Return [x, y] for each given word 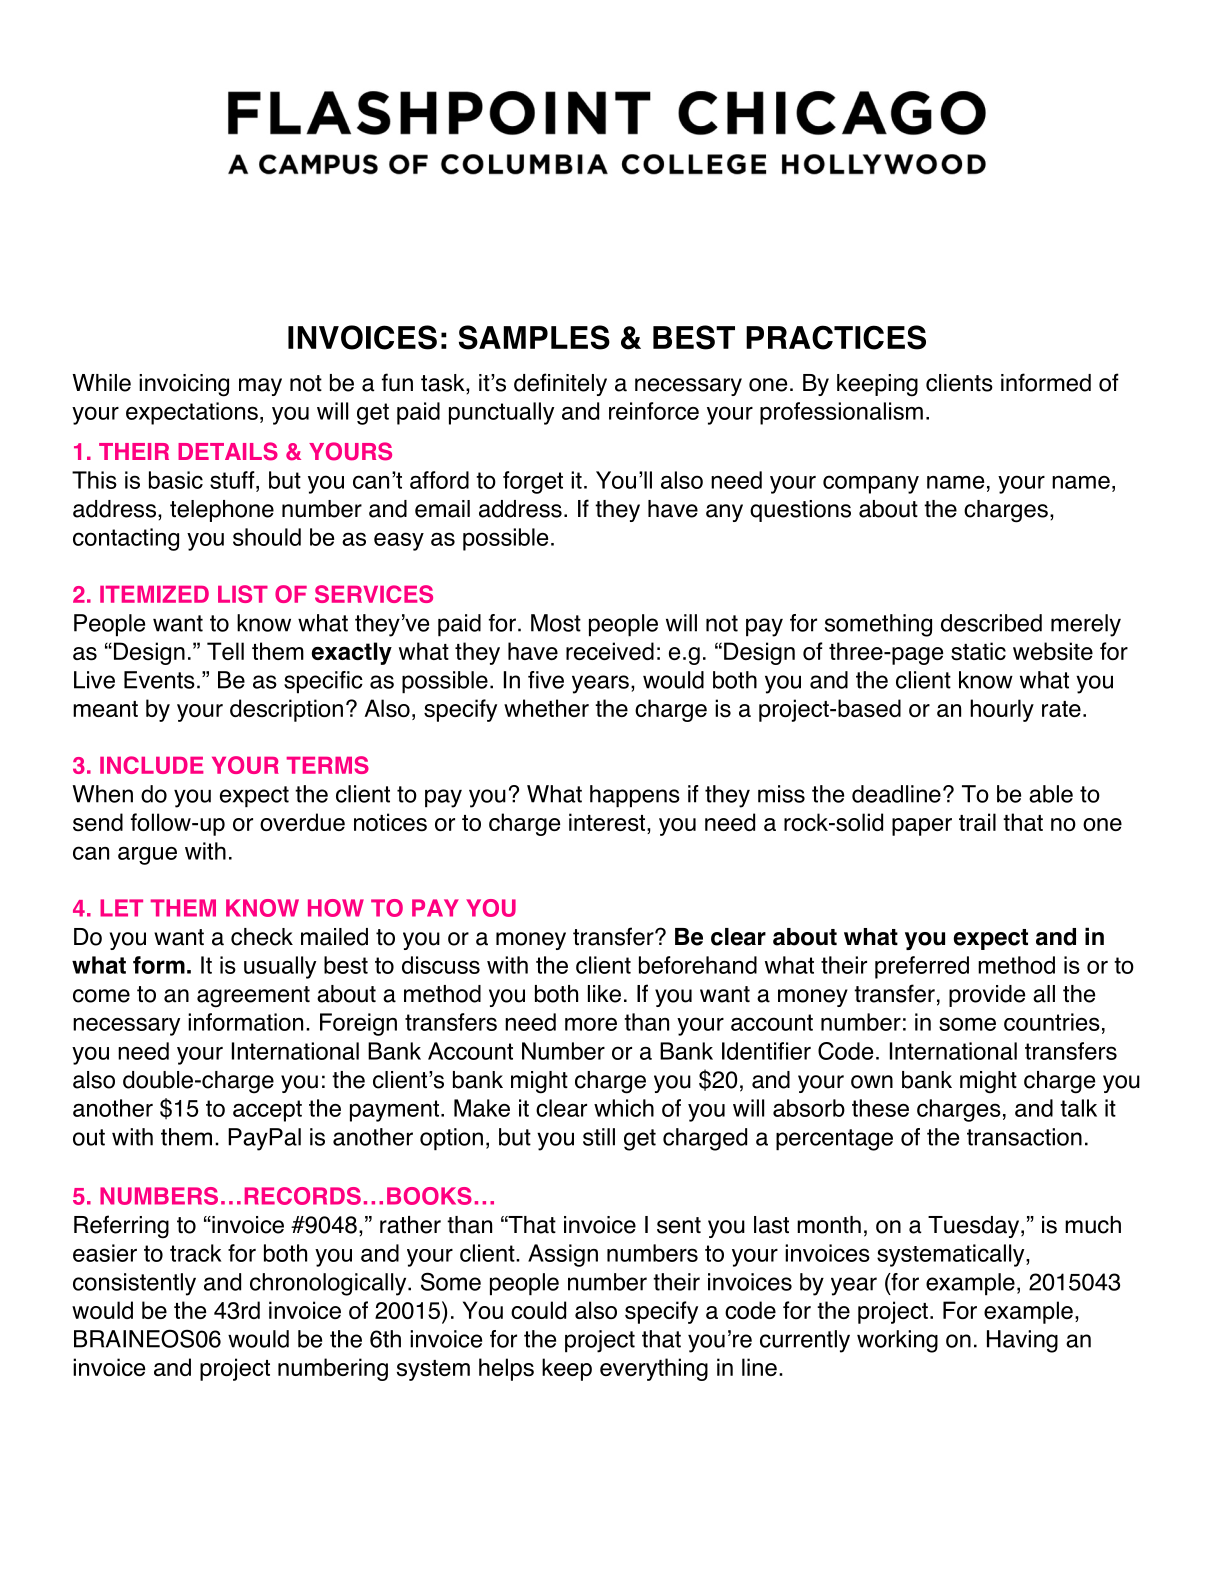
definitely [560, 384]
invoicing [184, 385]
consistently [134, 1284]
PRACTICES [836, 337]
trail [977, 822]
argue [147, 855]
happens [635, 796]
